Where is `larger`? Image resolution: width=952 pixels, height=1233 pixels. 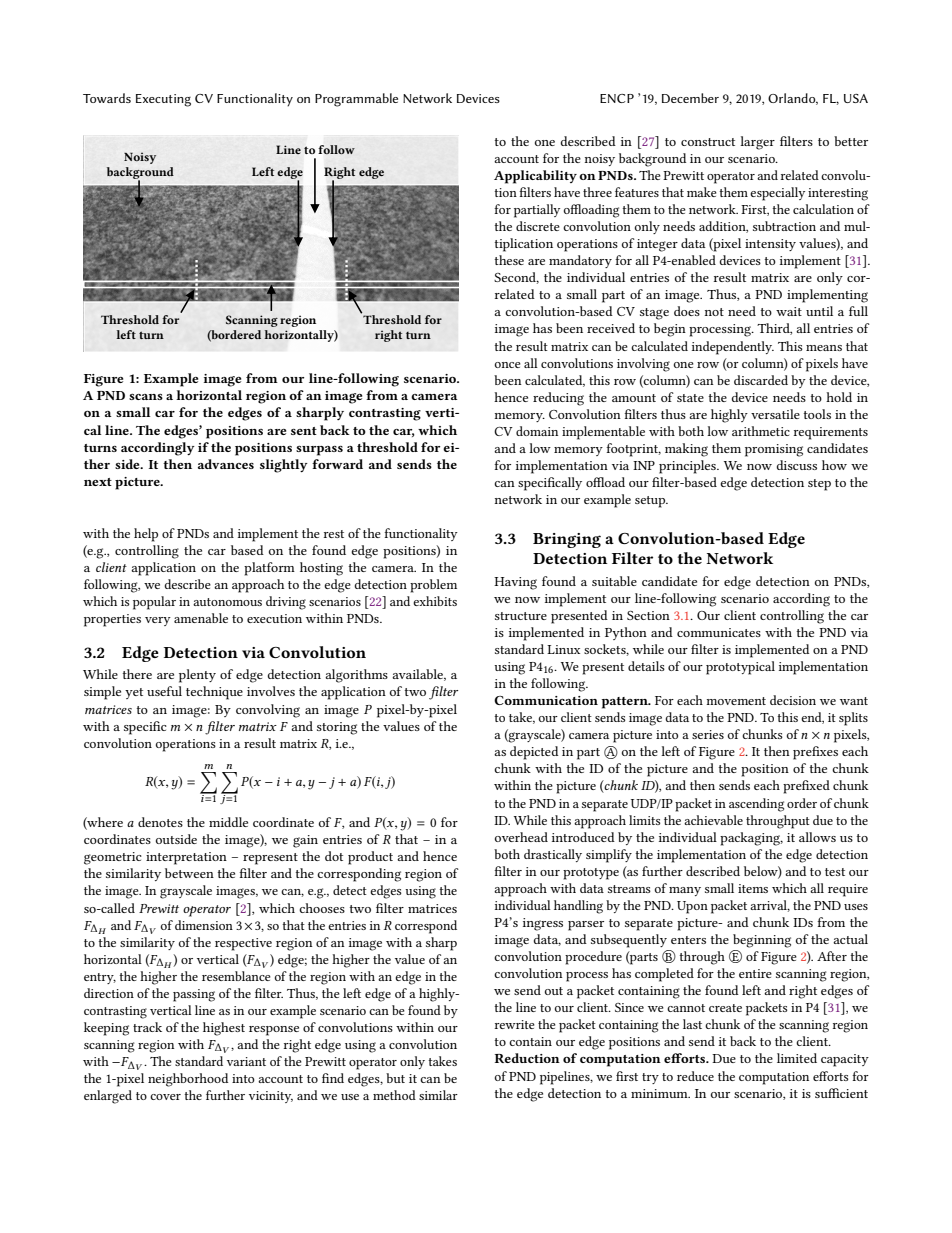
larger is located at coordinates (757, 143).
